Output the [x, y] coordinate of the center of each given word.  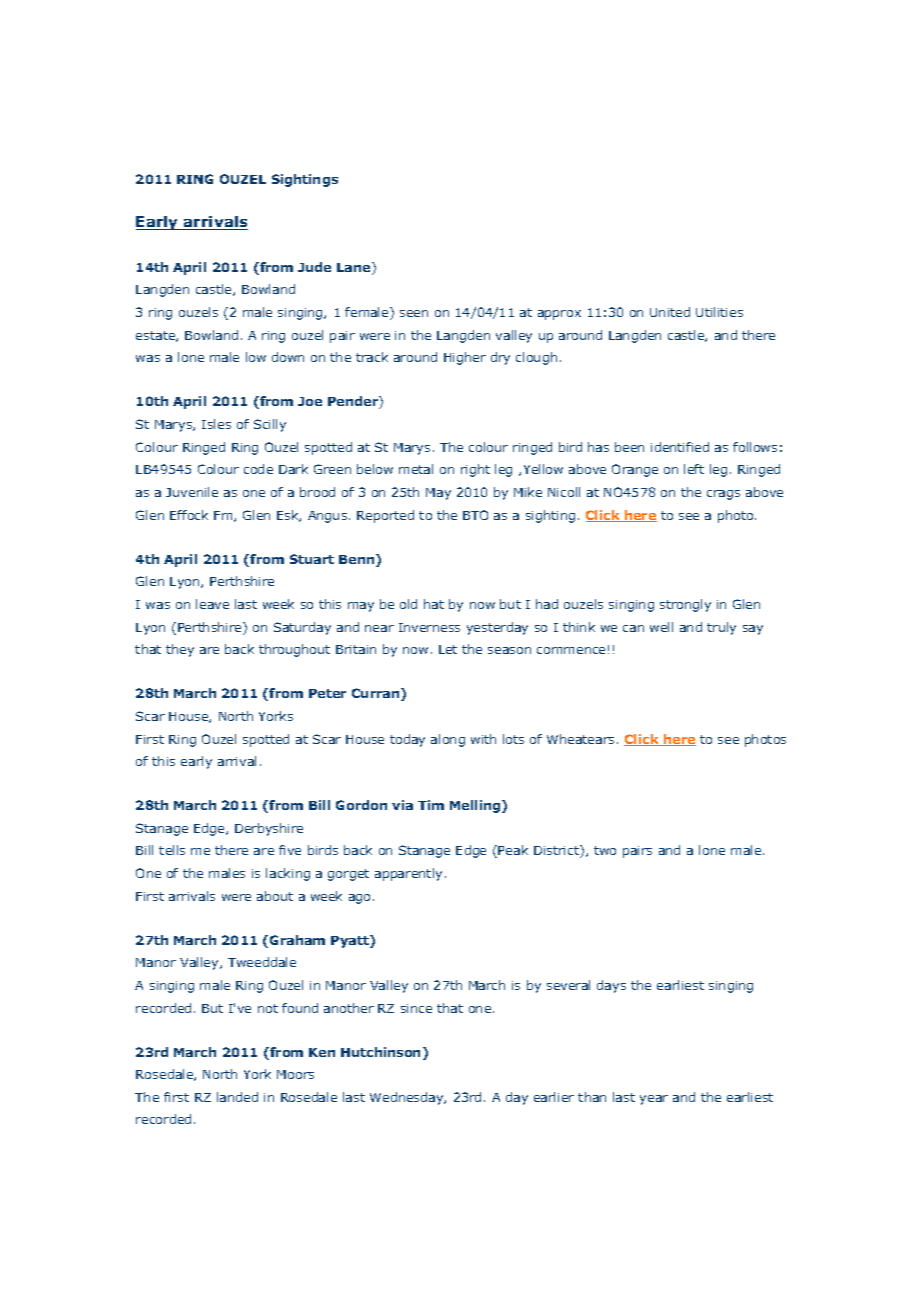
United [670, 312]
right [475, 470]
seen [414, 313]
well [661, 627]
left [694, 469]
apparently [408, 874]
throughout [294, 650]
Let [448, 649]
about [275, 896]
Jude [314, 267]
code [258, 469]
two [605, 850]
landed [237, 1097]
